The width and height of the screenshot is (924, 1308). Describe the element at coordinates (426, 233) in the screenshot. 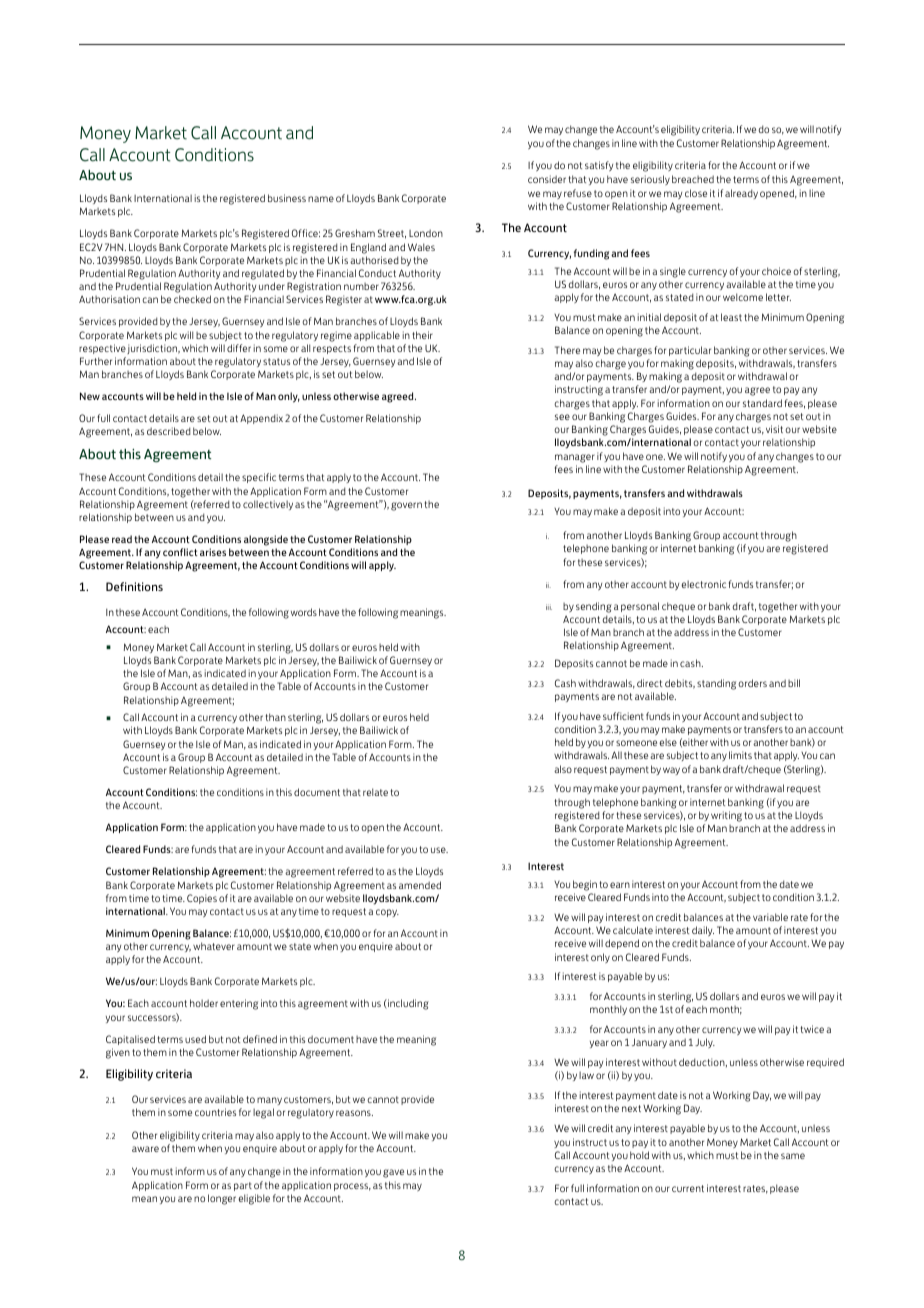

I see `London` at that location.
